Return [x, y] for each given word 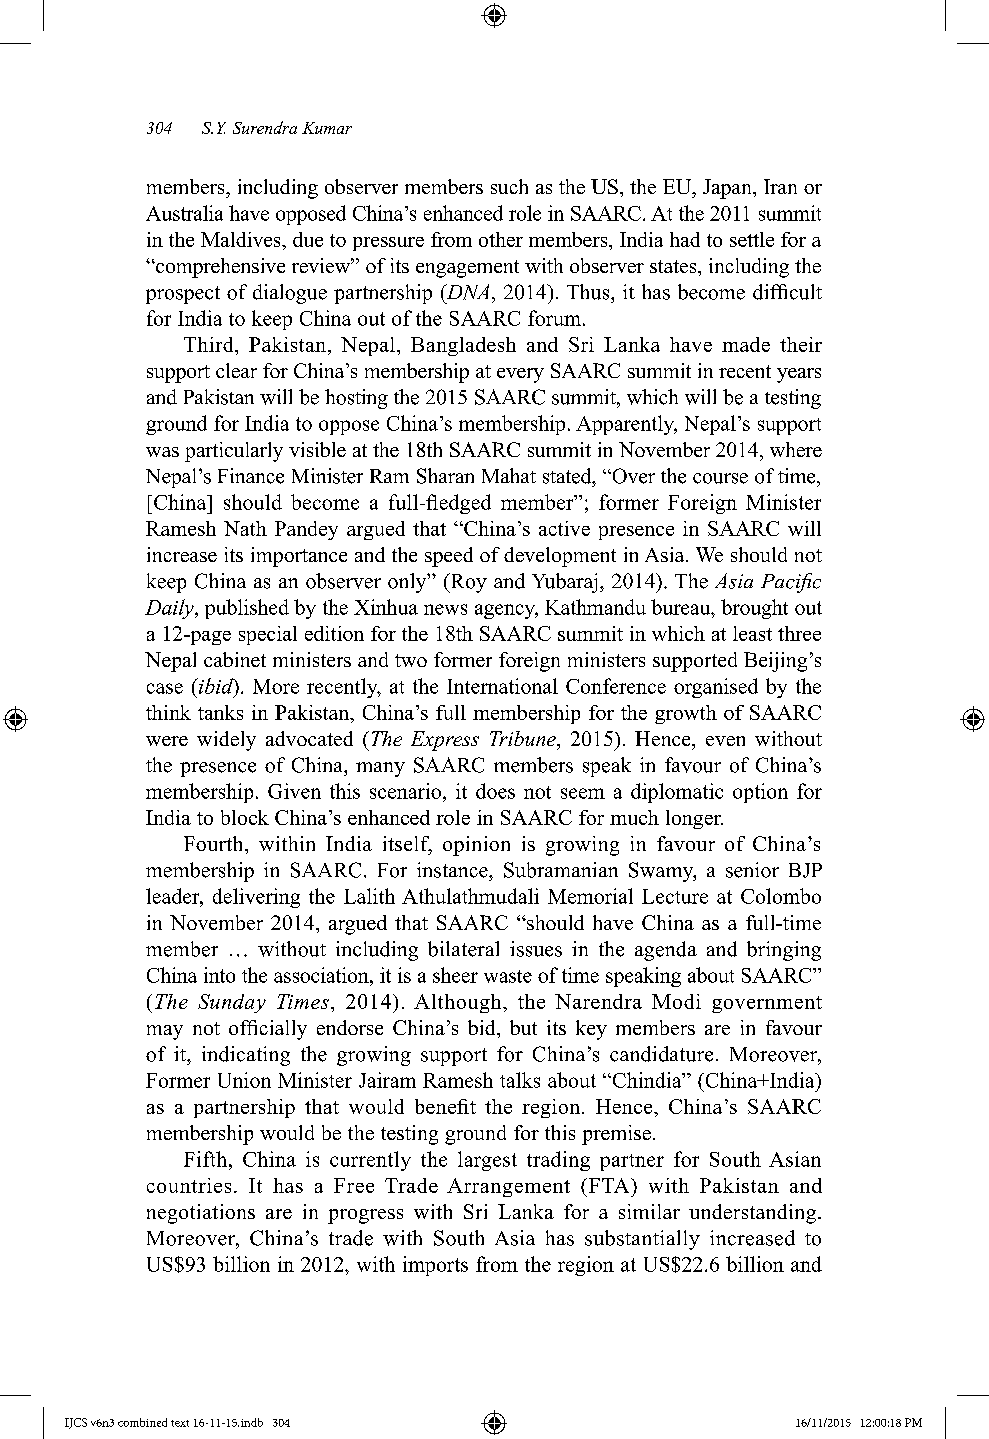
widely [226, 741]
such [509, 186]
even [725, 741]
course [720, 478]
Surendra [265, 127]
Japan [728, 189]
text [180, 1423]
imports [435, 1266]
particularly [234, 452]
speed [449, 557]
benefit [445, 1106]
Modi [676, 1001]
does [495, 791]
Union [244, 1080]
